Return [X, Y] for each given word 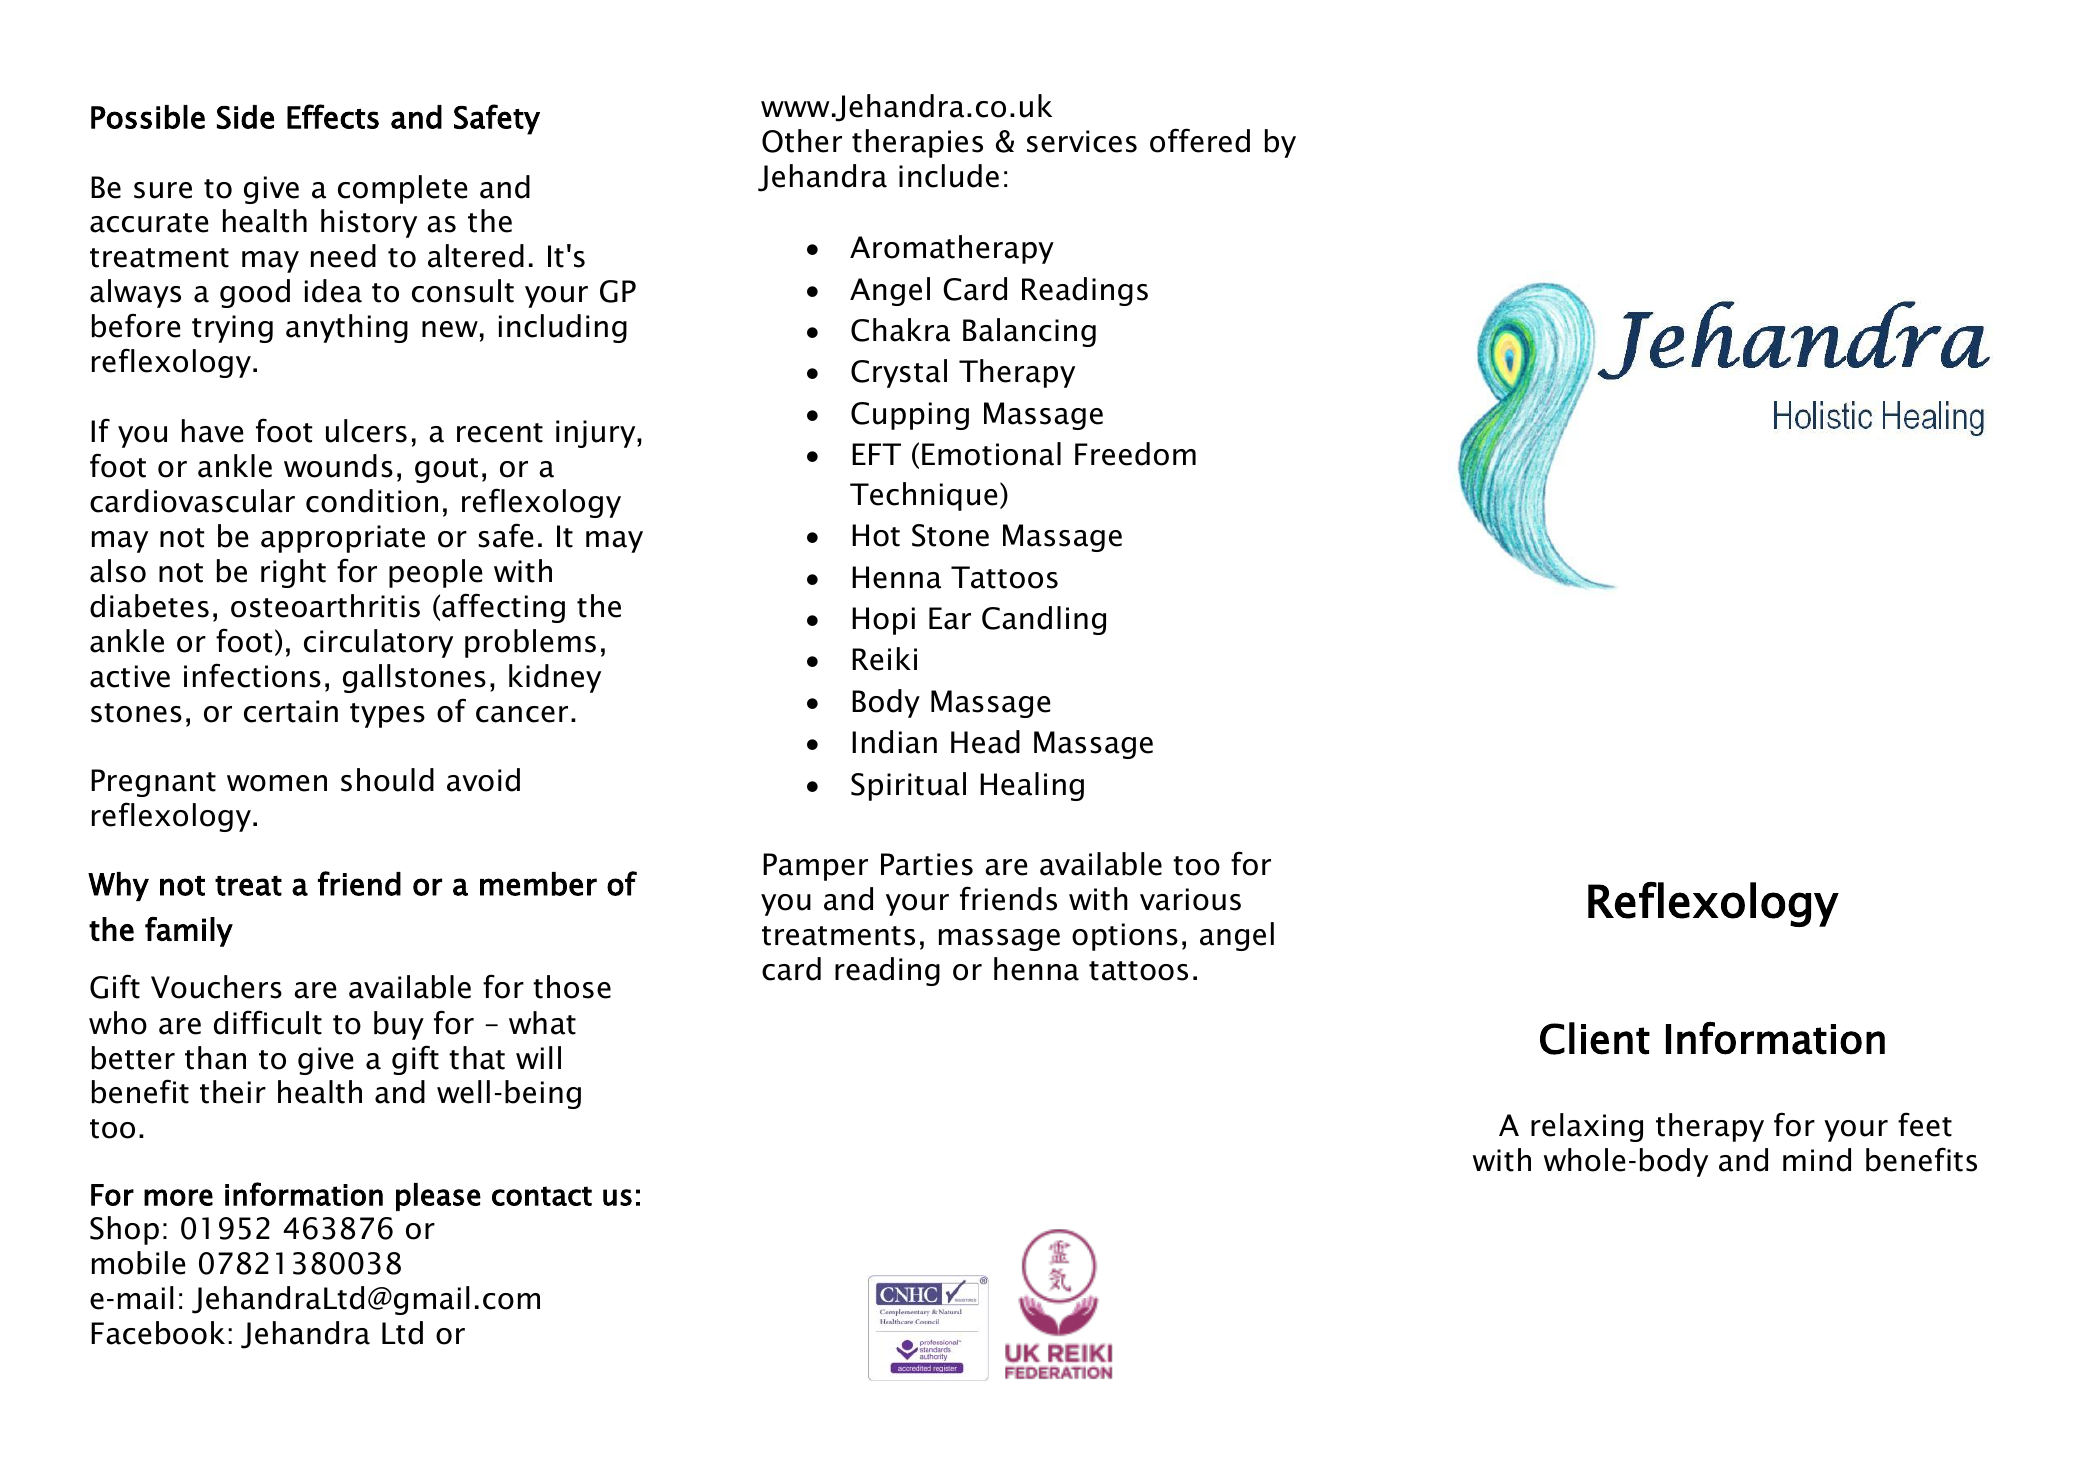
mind [1817, 1160]
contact [542, 1196]
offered [1200, 140]
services [1082, 141]
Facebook [158, 1333]
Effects [333, 116]
